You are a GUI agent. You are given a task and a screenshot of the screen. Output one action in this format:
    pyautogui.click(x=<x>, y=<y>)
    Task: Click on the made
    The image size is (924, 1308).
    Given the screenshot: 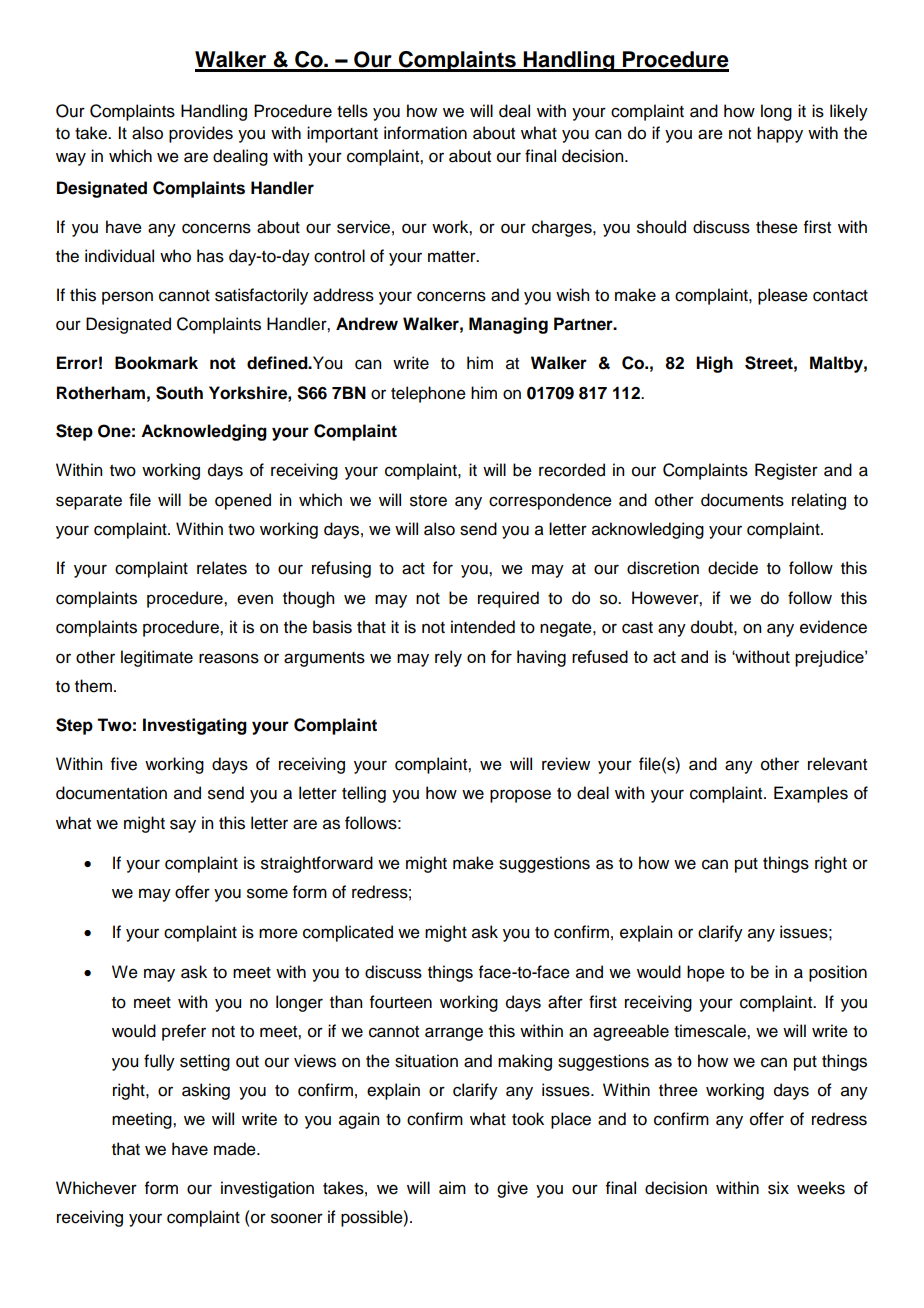 What is the action you would take?
    pyautogui.click(x=236, y=1149)
